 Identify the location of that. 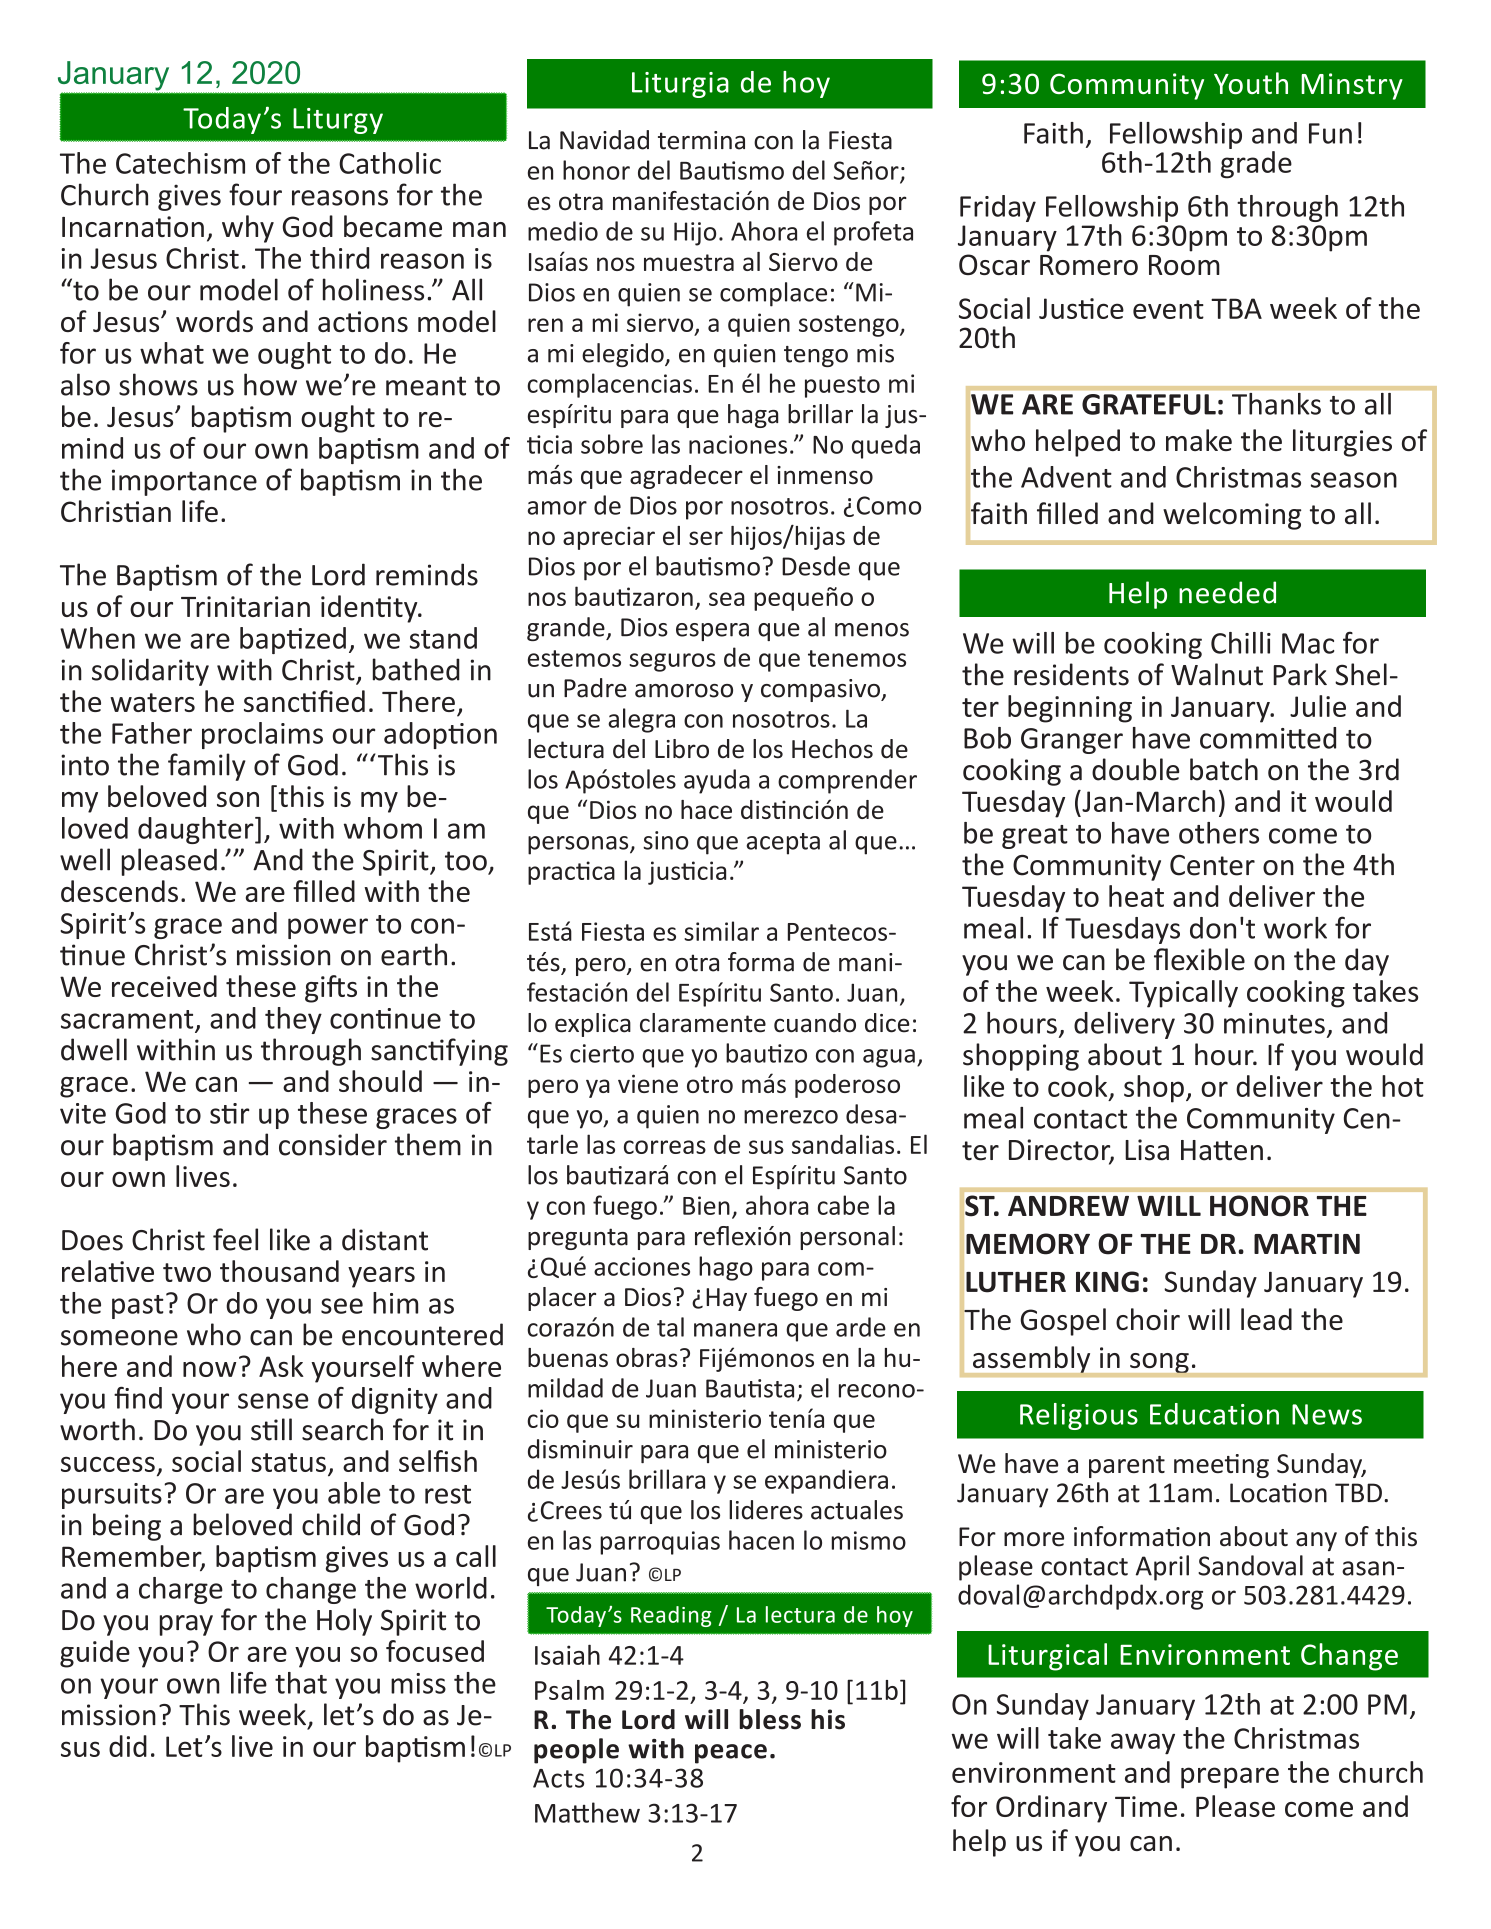
(301, 1683).
